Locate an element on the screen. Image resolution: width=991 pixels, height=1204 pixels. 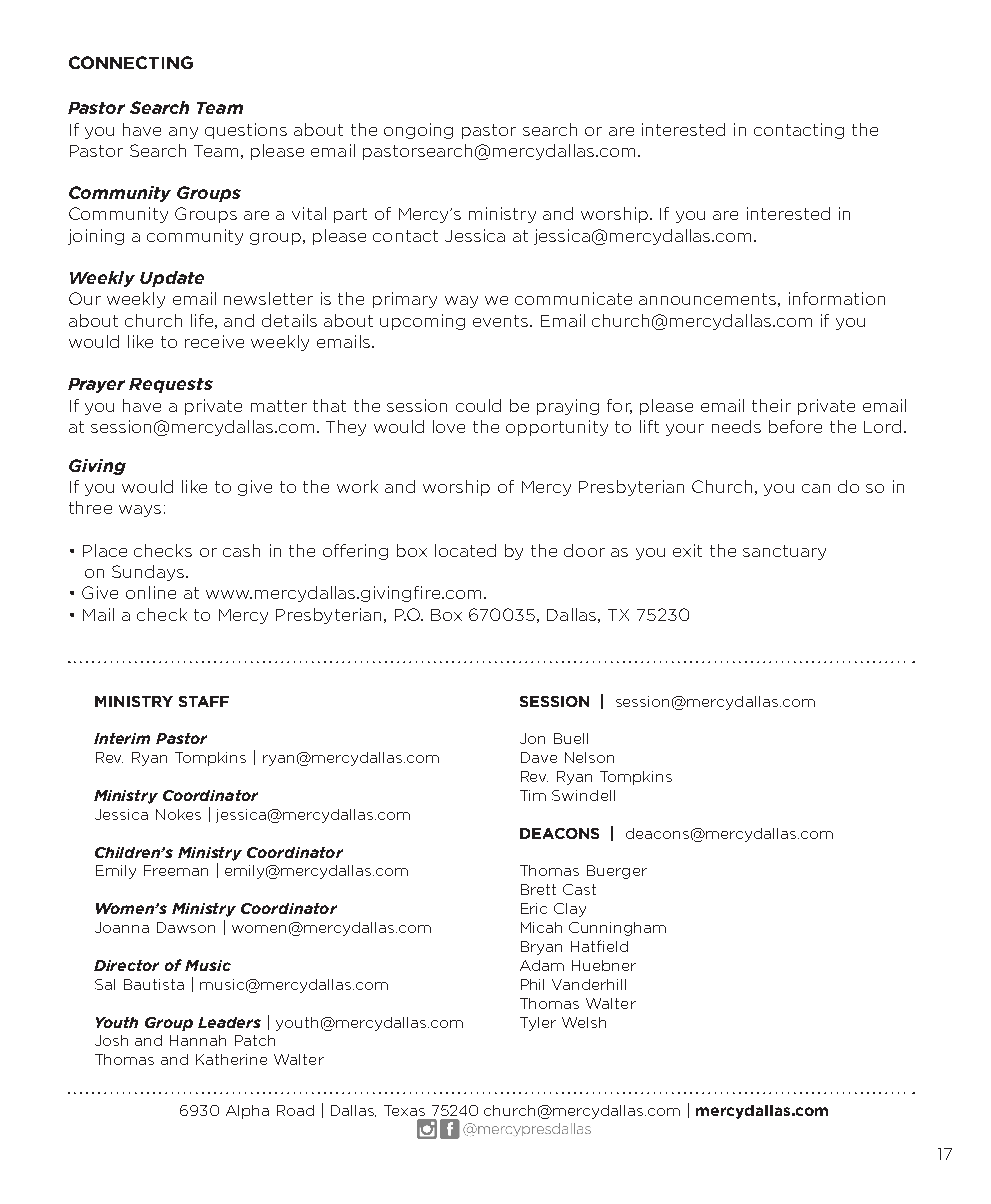
any is located at coordinates (183, 133).
